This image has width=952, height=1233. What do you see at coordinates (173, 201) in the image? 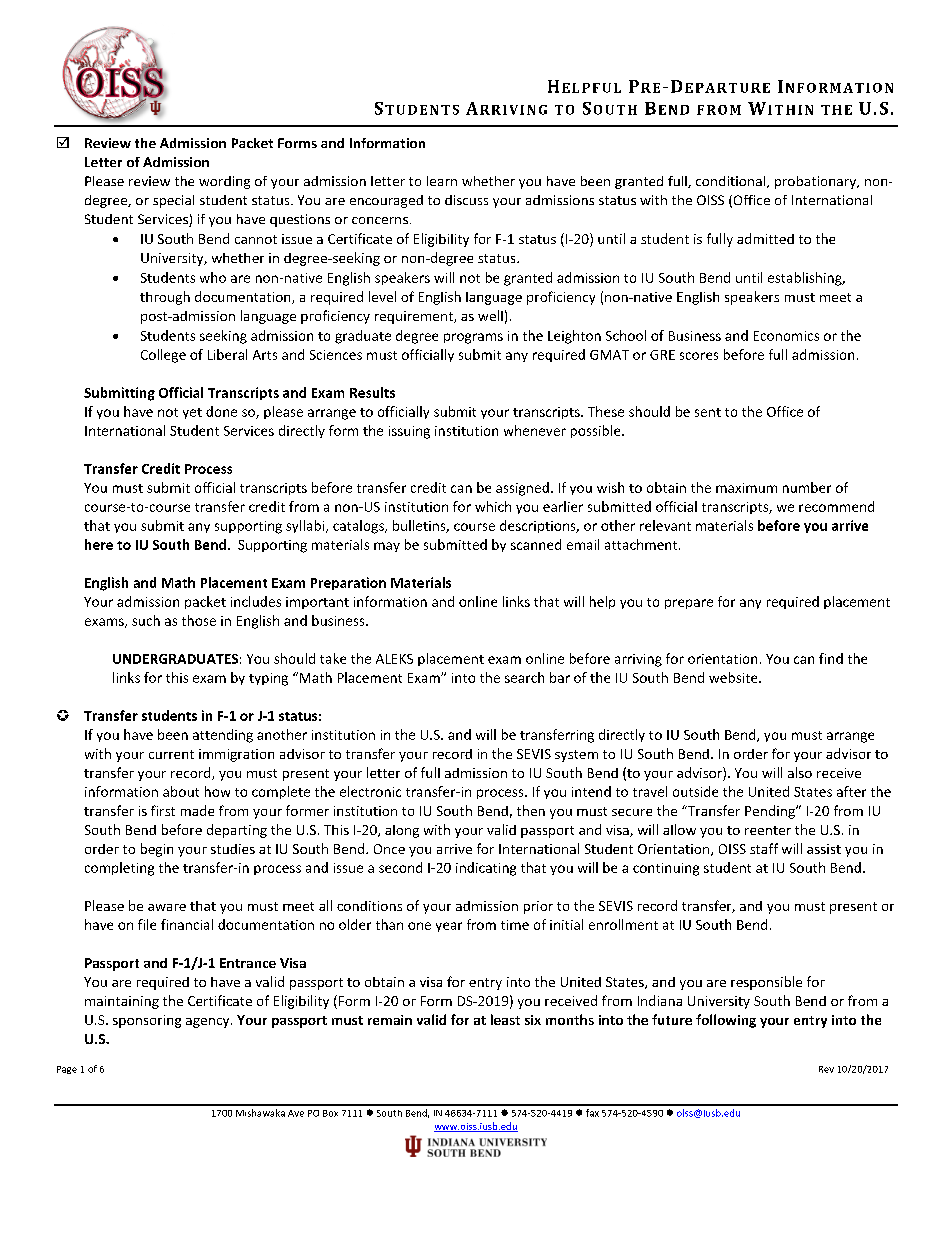
I see `special` at bounding box center [173, 201].
